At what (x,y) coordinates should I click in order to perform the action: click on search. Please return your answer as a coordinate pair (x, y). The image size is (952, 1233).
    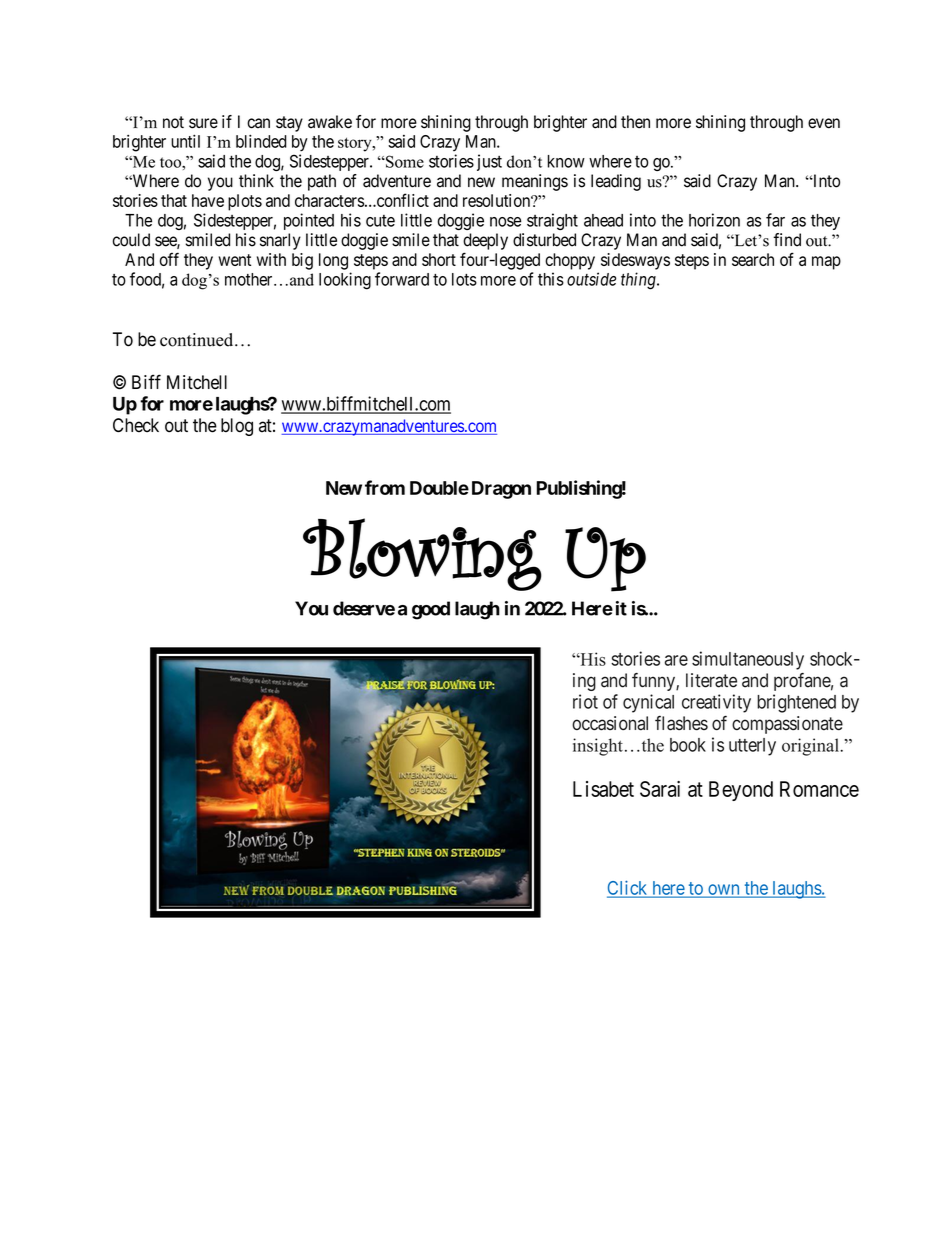
    Looking at the image, I should click on (753, 259).
